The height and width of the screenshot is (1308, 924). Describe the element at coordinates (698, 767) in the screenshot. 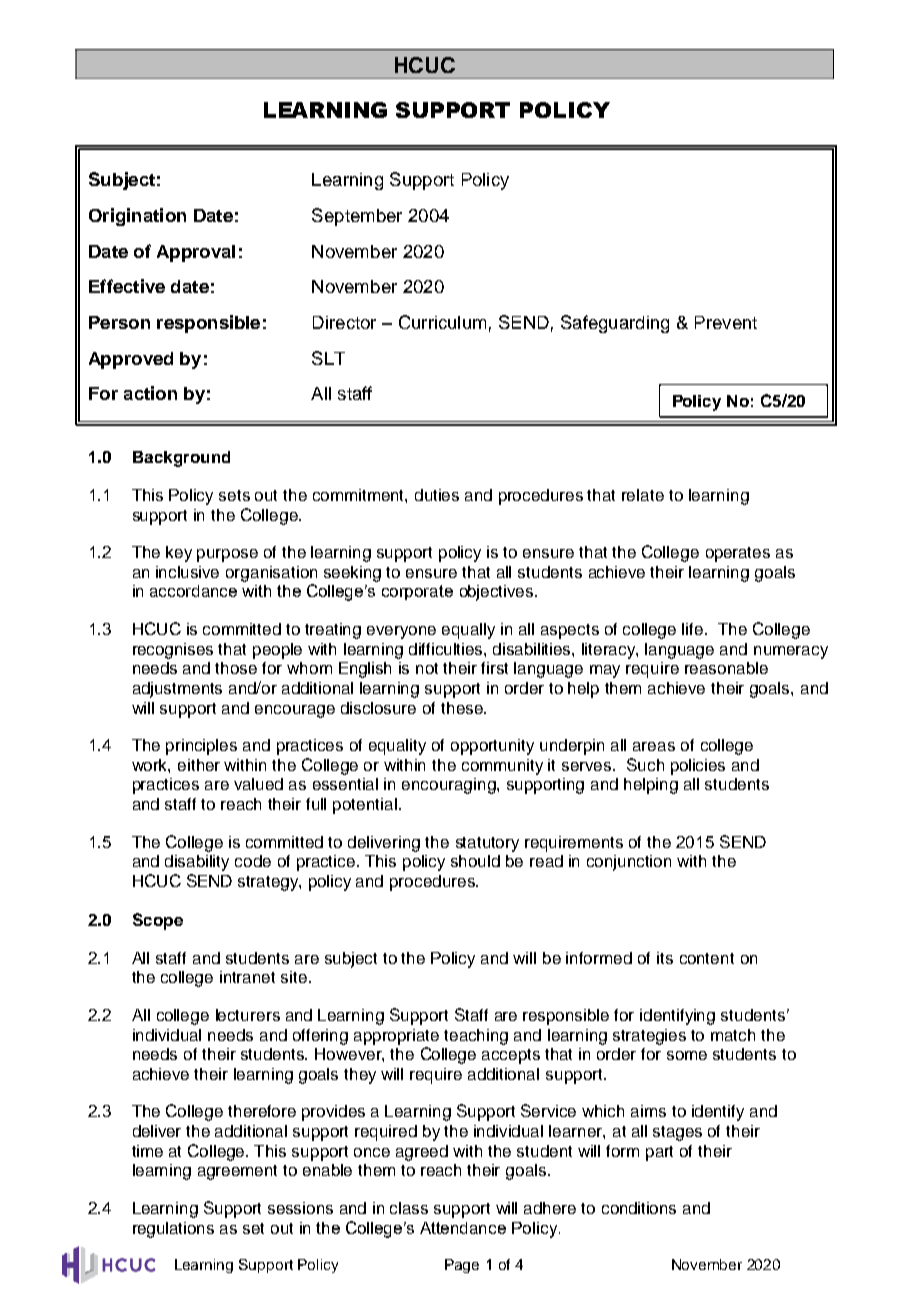

I see `policies` at that location.
